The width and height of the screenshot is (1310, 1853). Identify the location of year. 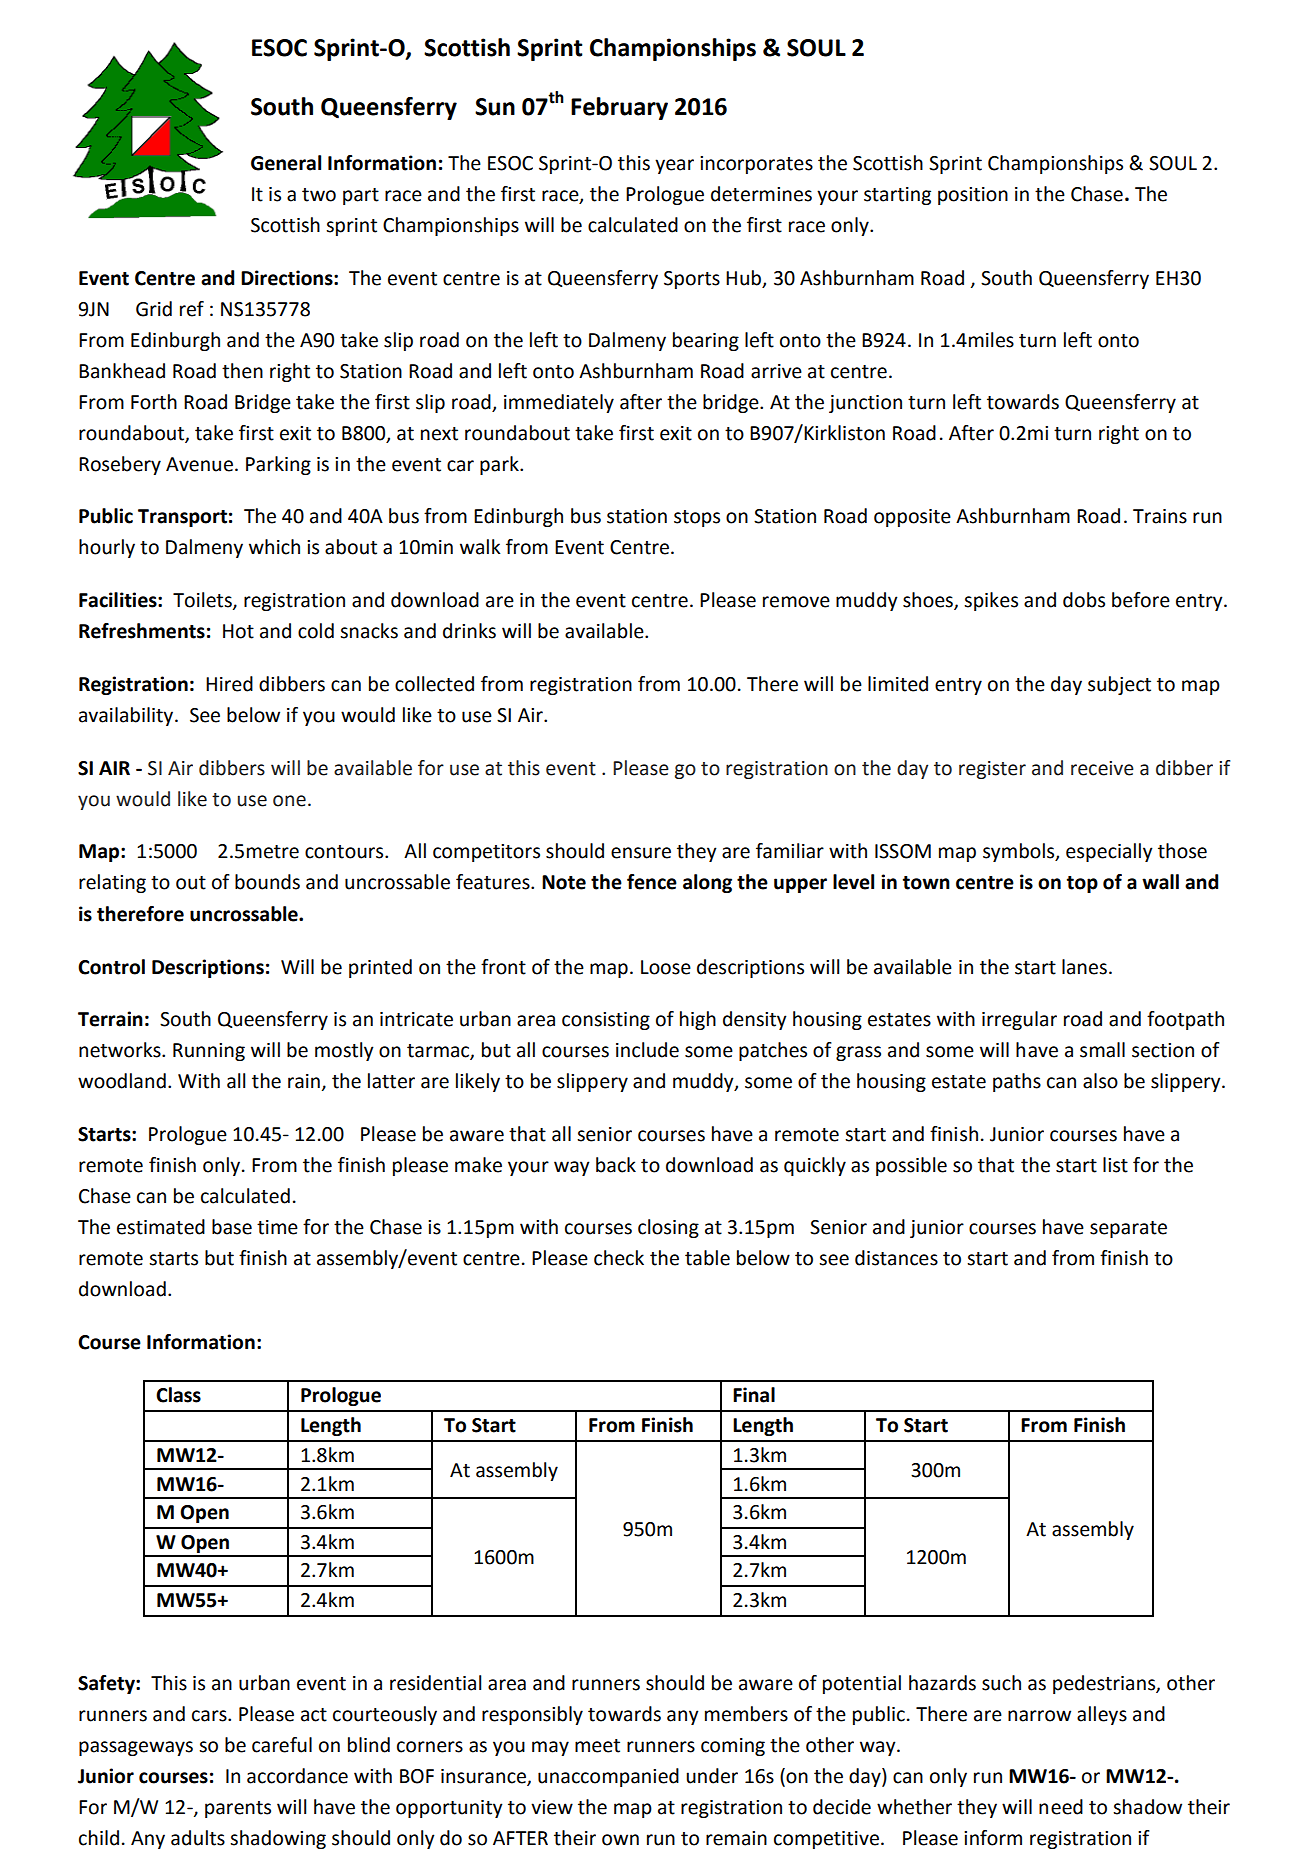
(674, 166).
